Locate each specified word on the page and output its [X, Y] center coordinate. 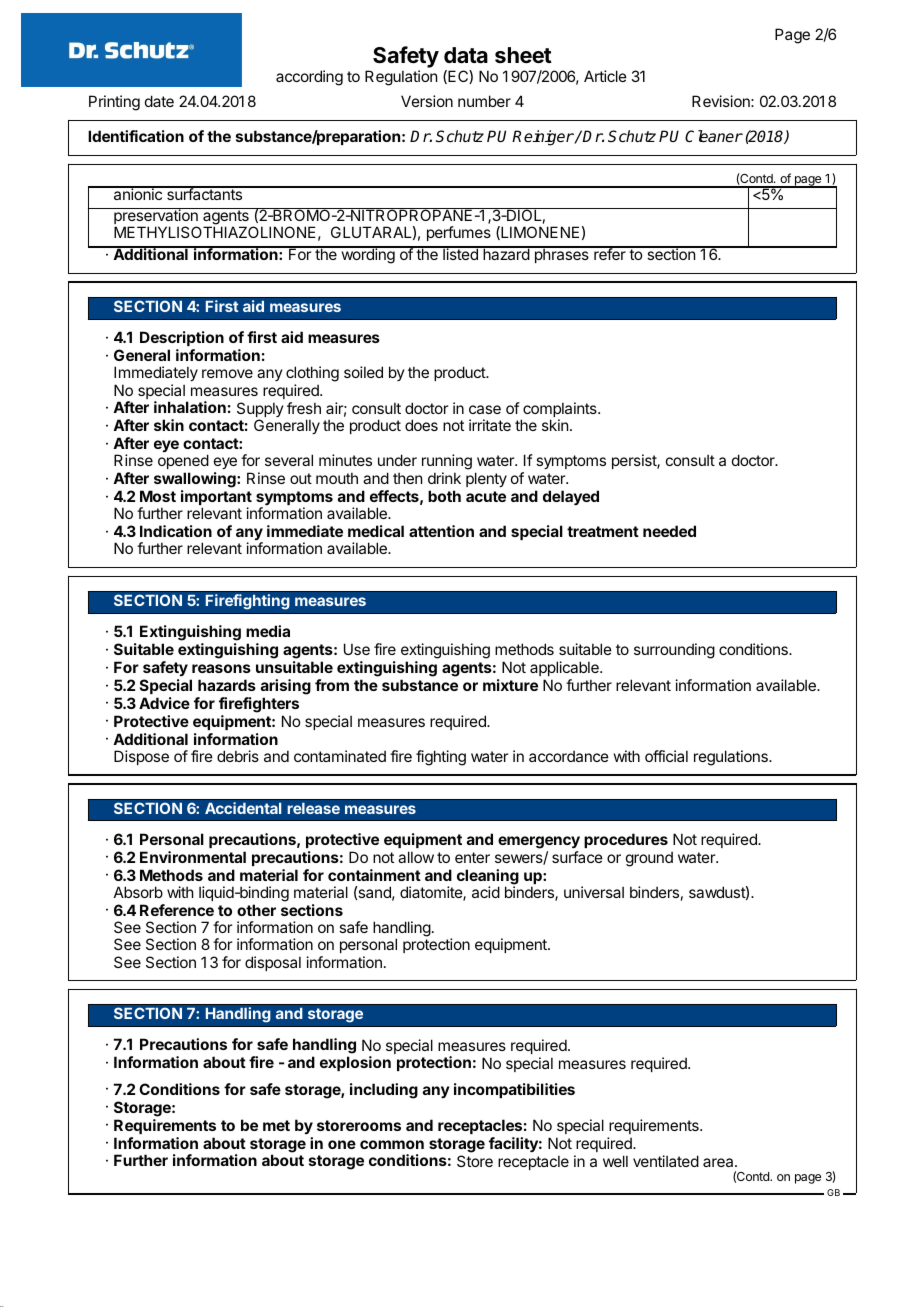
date [159, 101]
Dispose [141, 757]
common [392, 1144]
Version [427, 101]
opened [183, 463]
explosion [355, 1063]
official [666, 756]
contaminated [340, 756]
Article [605, 76]
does [421, 425]
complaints [560, 411]
